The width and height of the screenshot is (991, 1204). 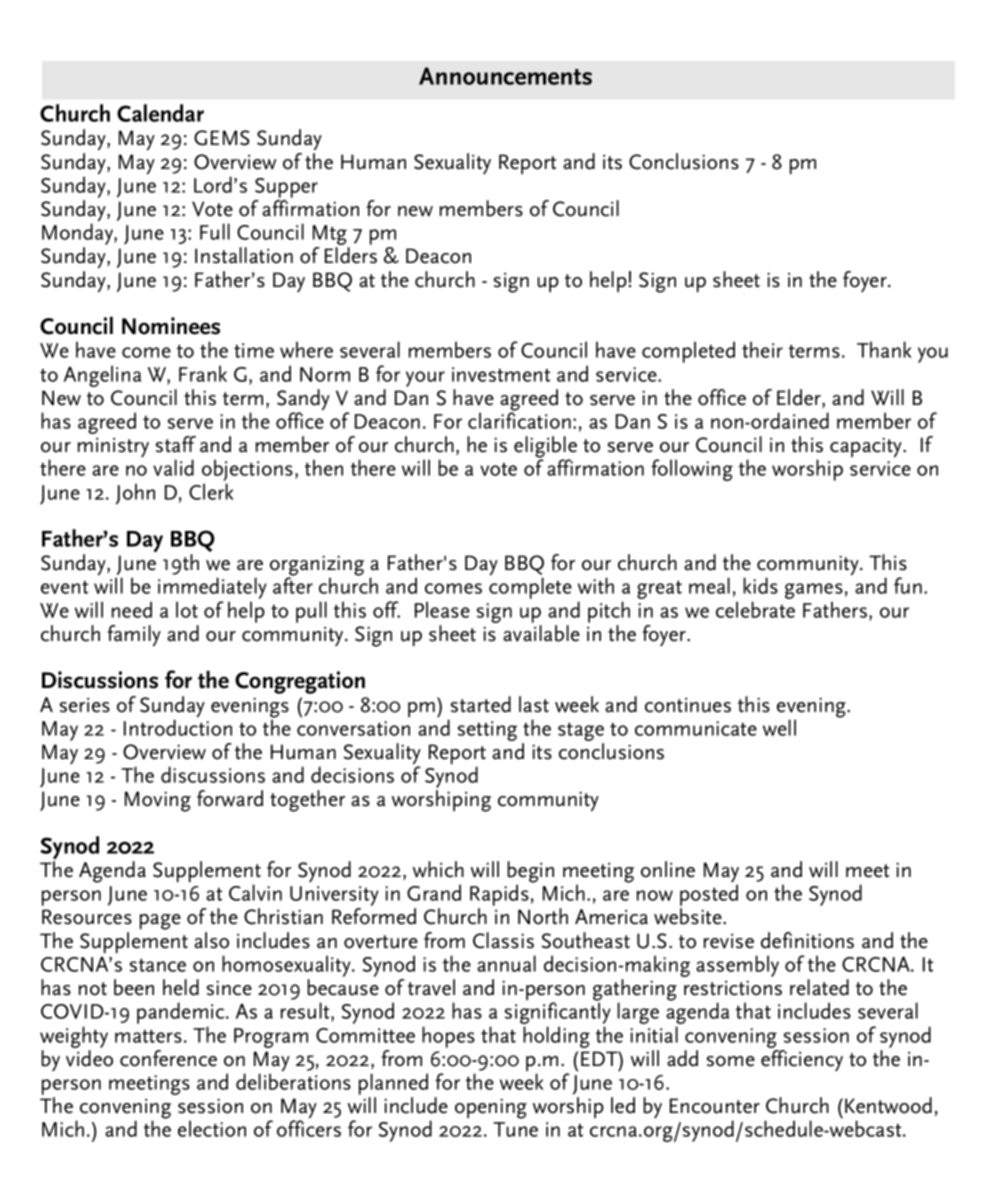 I want to click on GEMS, so click(x=222, y=138).
